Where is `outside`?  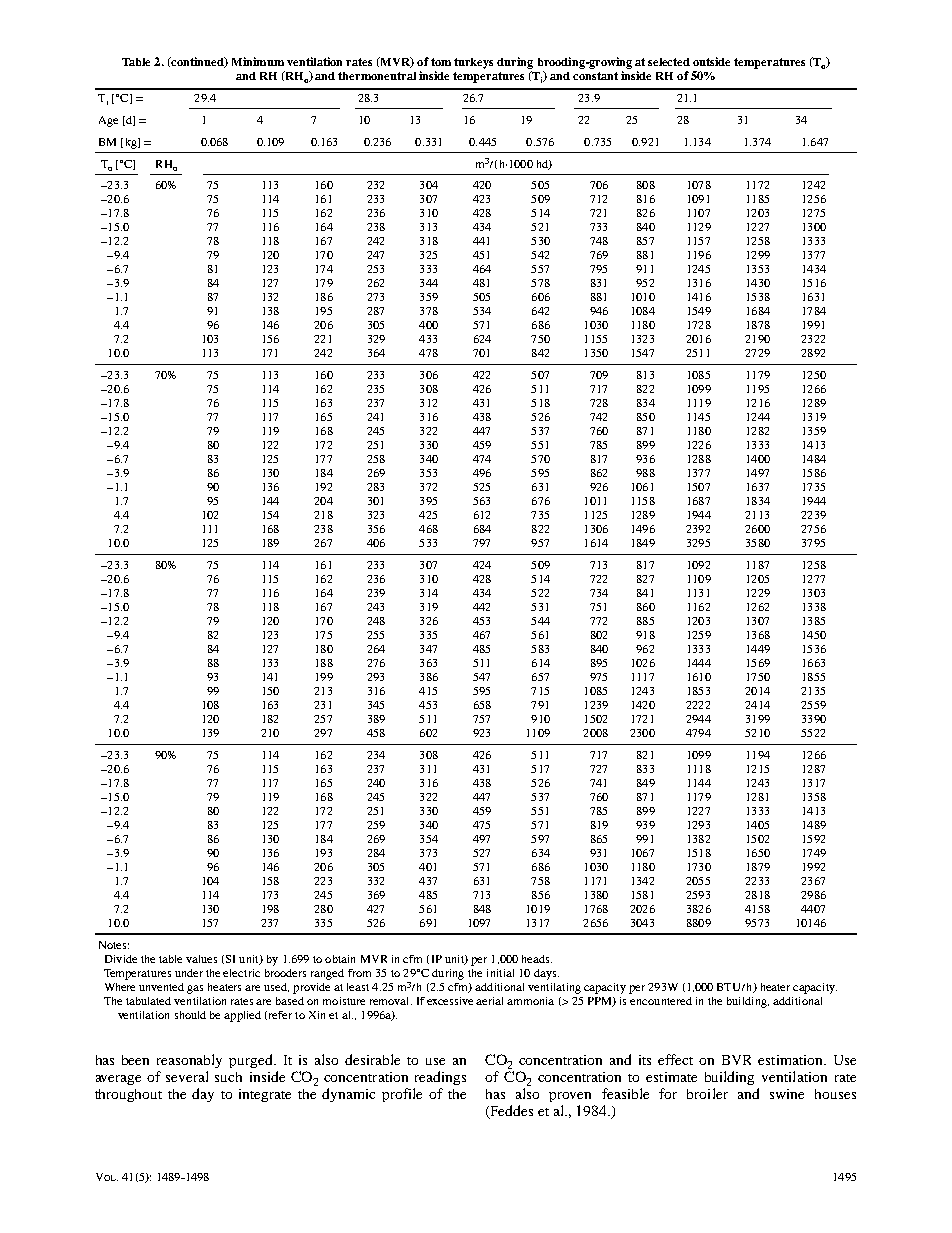 outside is located at coordinates (711, 61).
